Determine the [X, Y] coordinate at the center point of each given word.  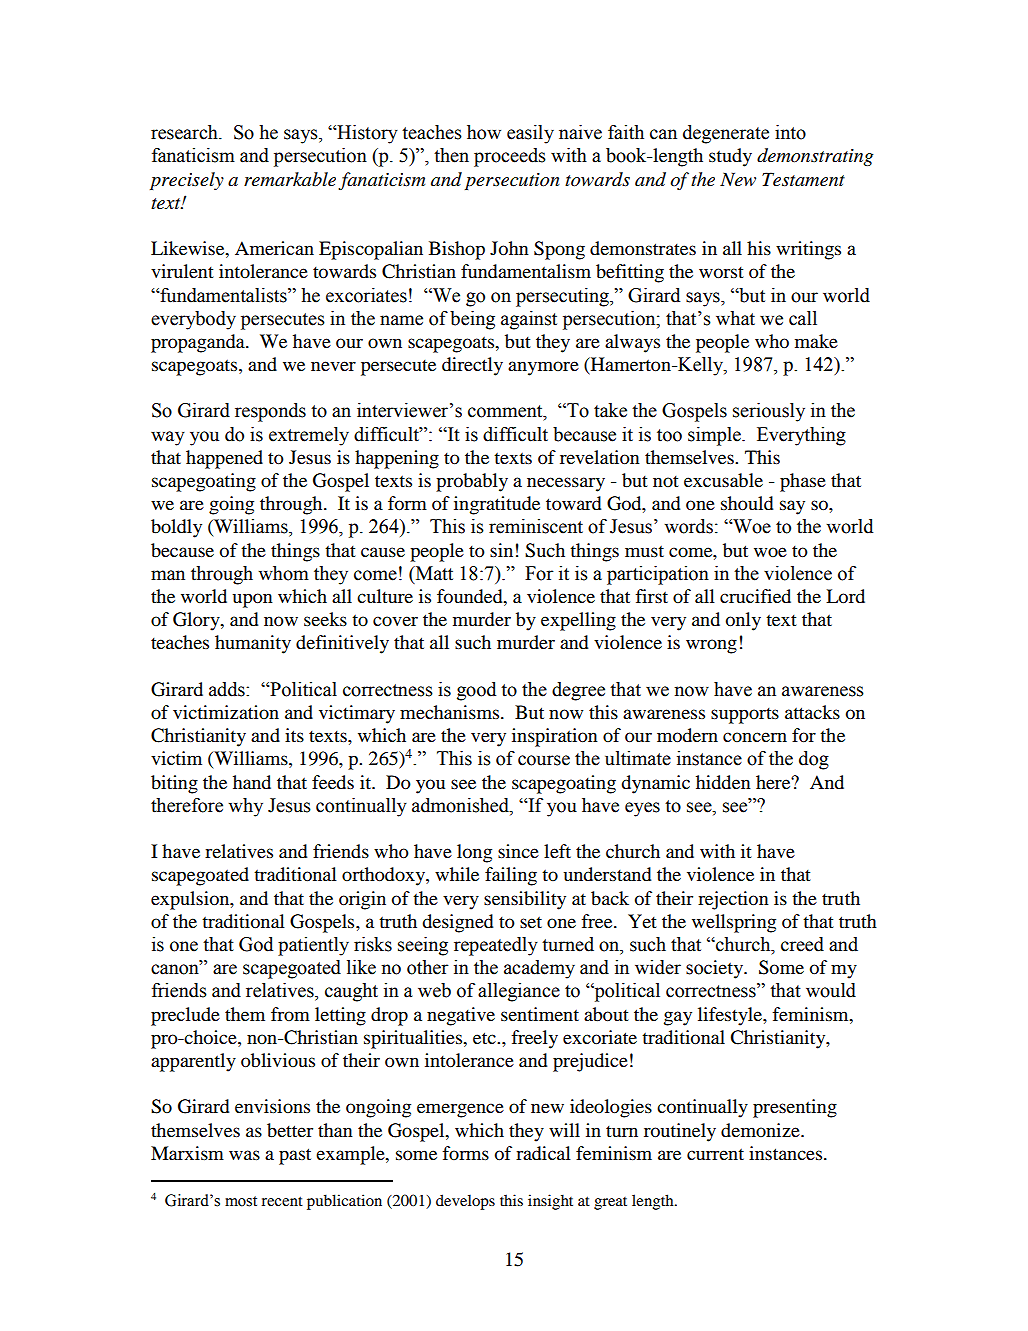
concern [755, 737]
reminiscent [536, 526]
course [544, 760]
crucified [755, 596]
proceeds [510, 157]
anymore [543, 368]
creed [802, 944]
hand [252, 782]
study [730, 157]
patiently [313, 946]
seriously [769, 412]
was [244, 1155]
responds [270, 412]
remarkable [290, 179]
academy [539, 969]
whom [283, 573]
